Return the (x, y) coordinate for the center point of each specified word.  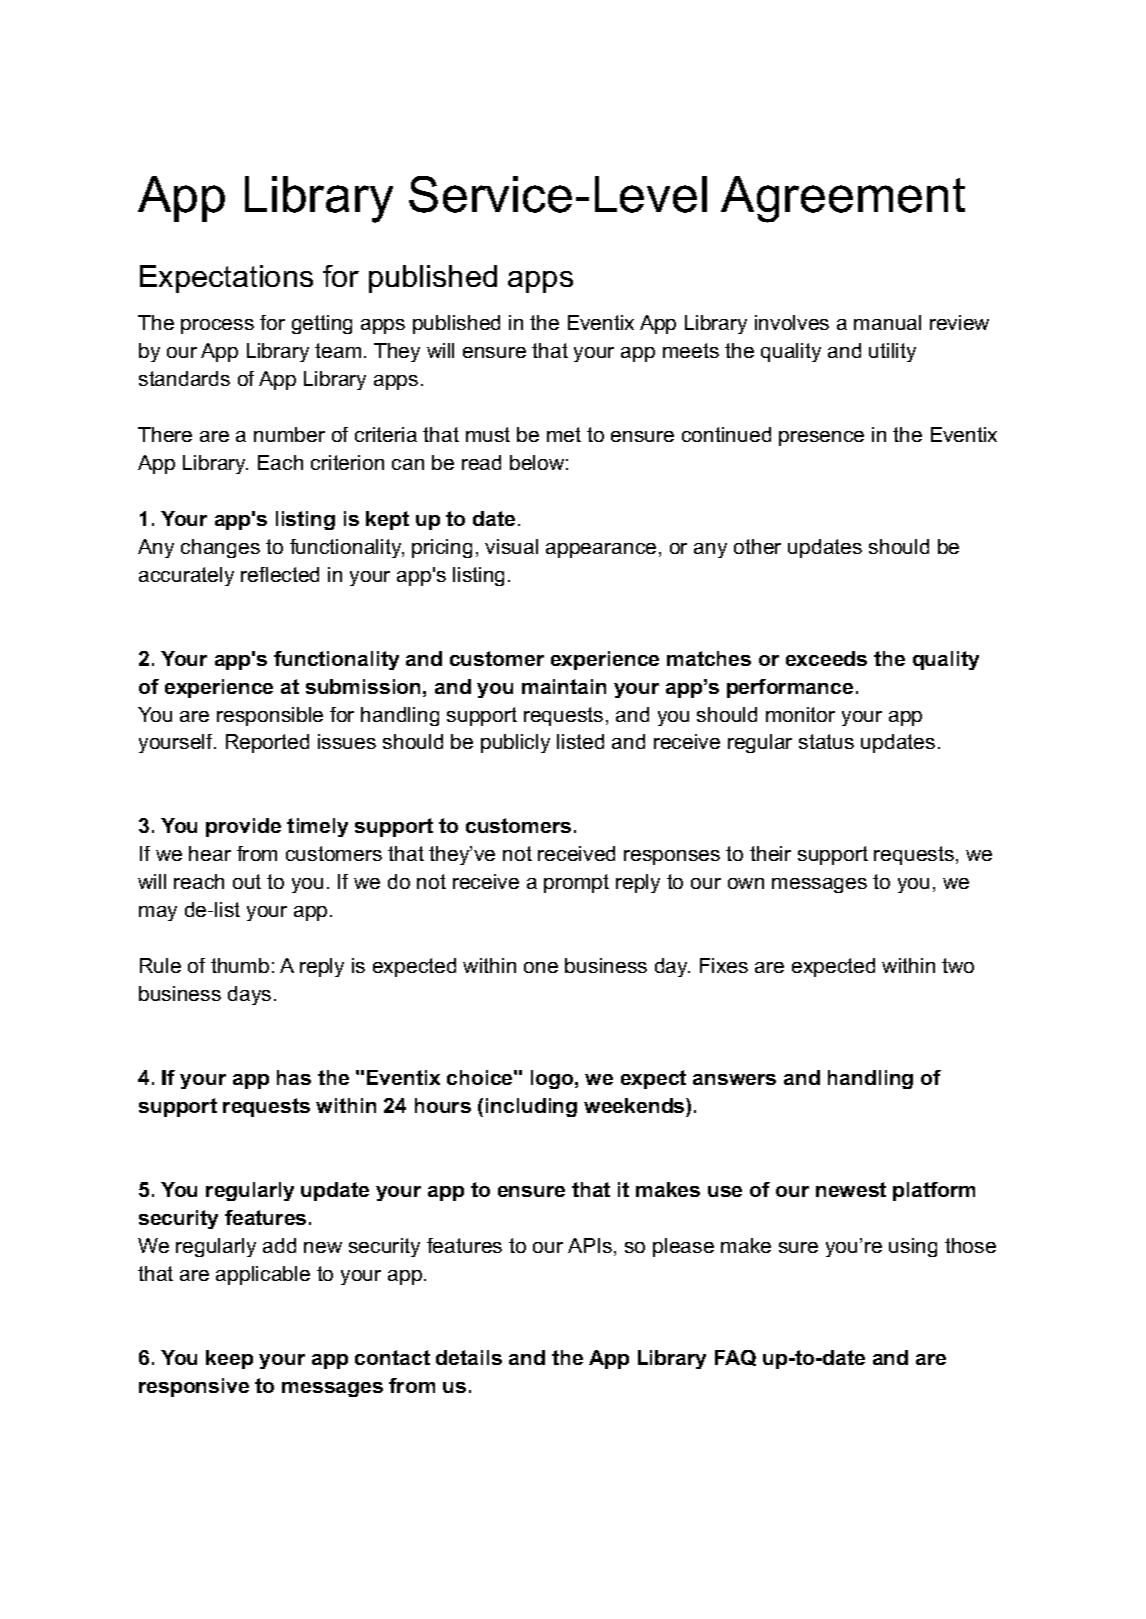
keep (229, 1359)
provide (243, 827)
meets (691, 350)
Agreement (843, 199)
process (217, 326)
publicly (515, 743)
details (469, 1357)
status (826, 741)
